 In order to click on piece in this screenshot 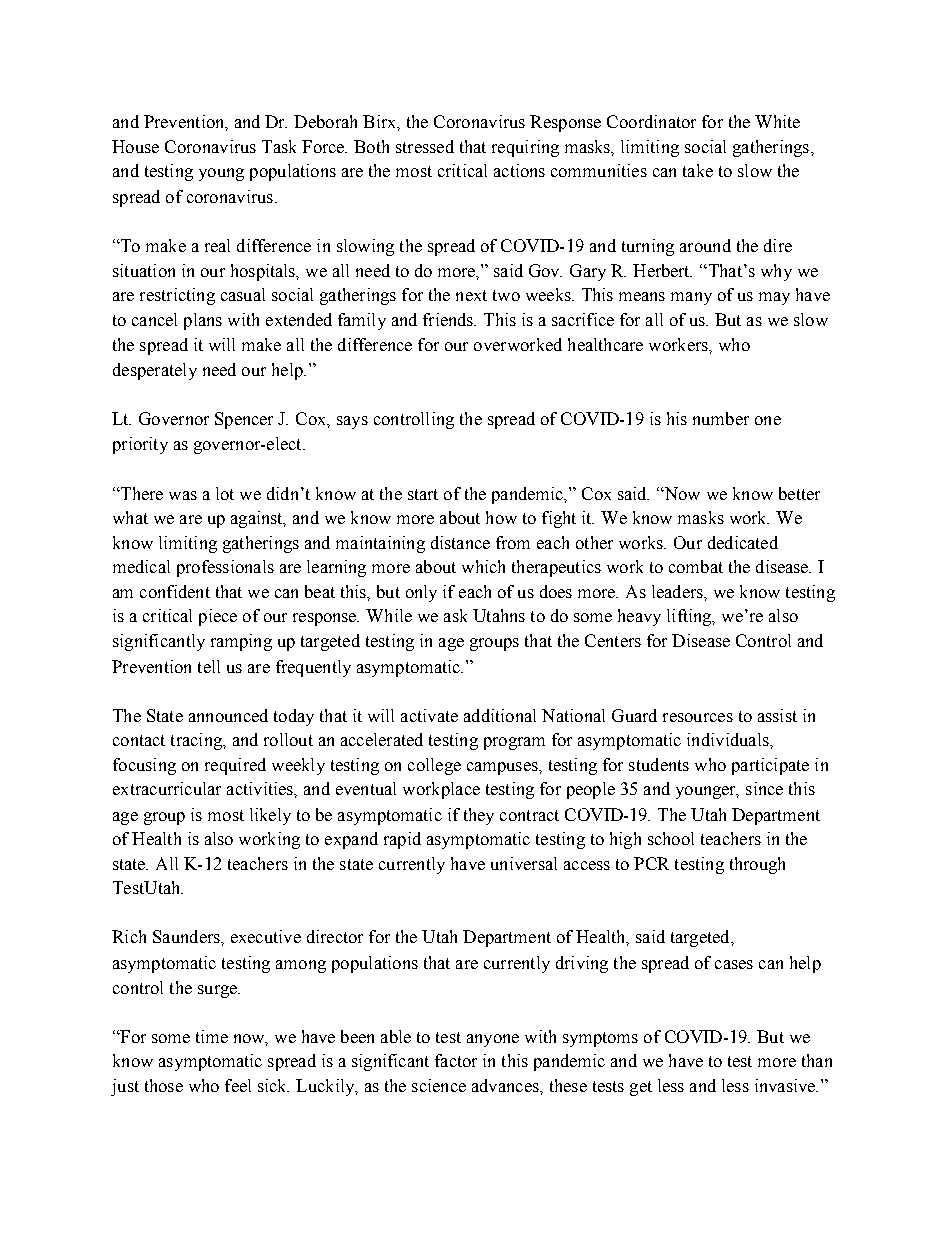, I will do `click(218, 617)`.
